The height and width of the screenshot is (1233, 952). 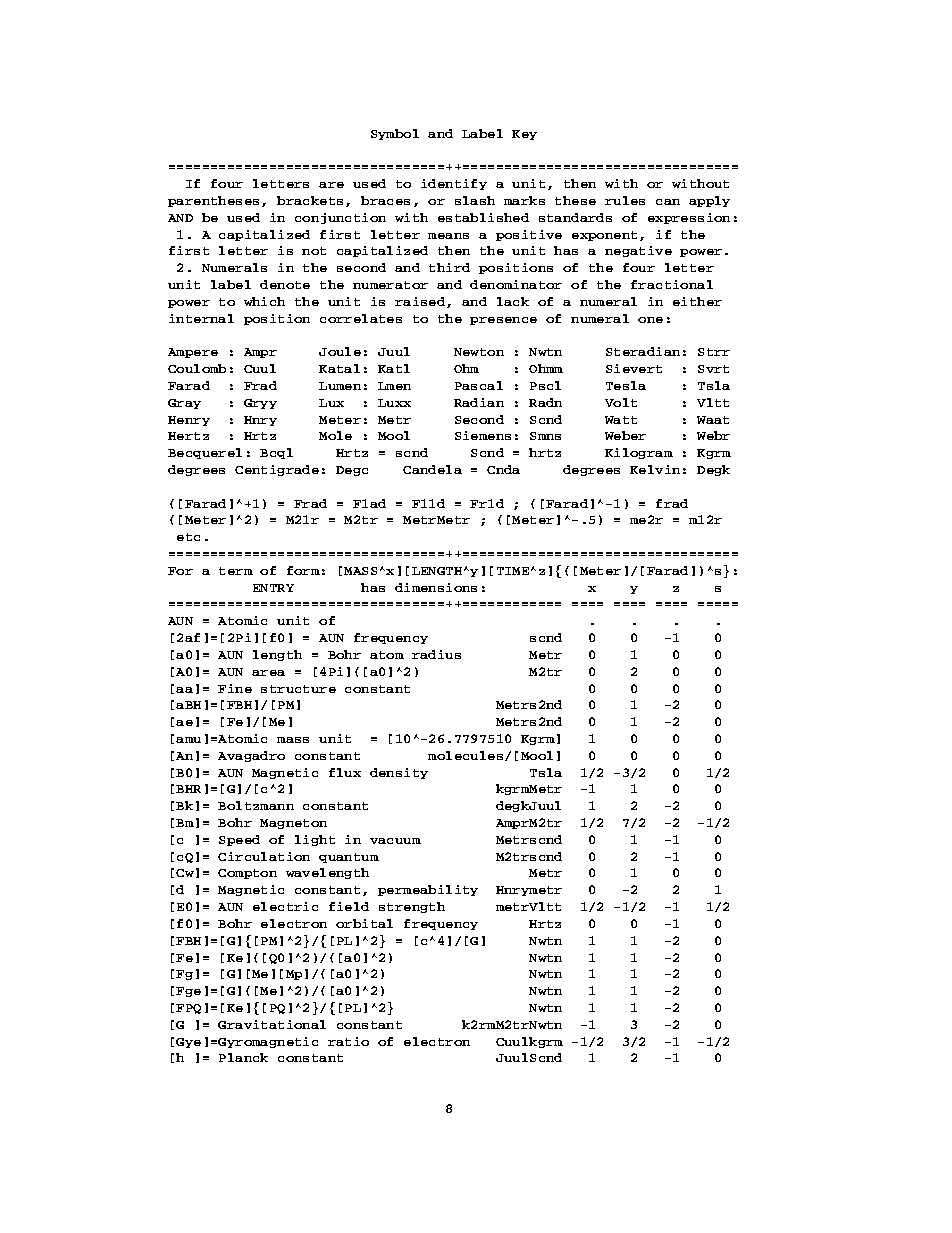 What do you see at coordinates (436, 587) in the screenshot?
I see `dimensions` at bounding box center [436, 587].
